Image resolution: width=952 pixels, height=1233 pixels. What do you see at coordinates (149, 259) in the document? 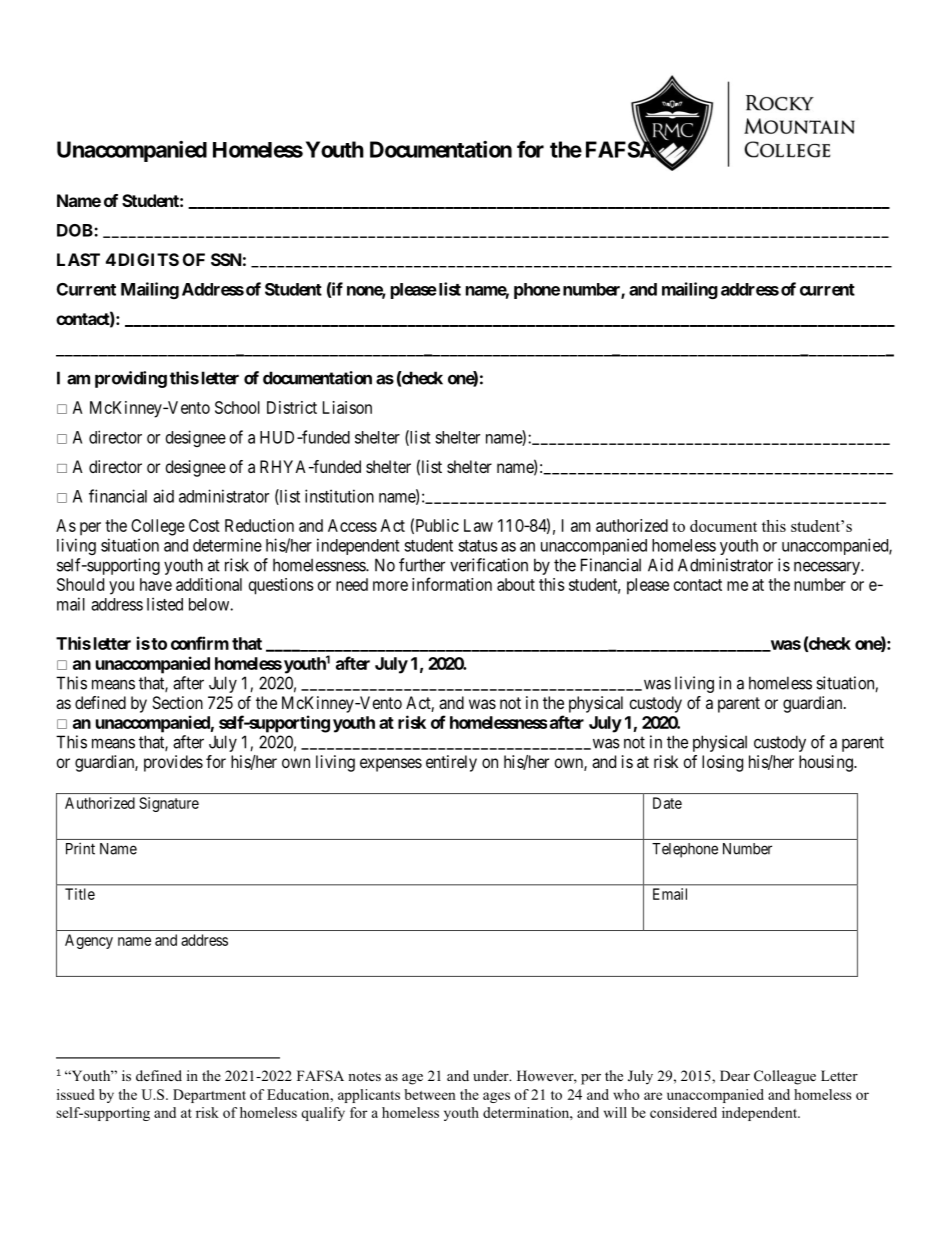
I see `DIGITS` at bounding box center [149, 259].
